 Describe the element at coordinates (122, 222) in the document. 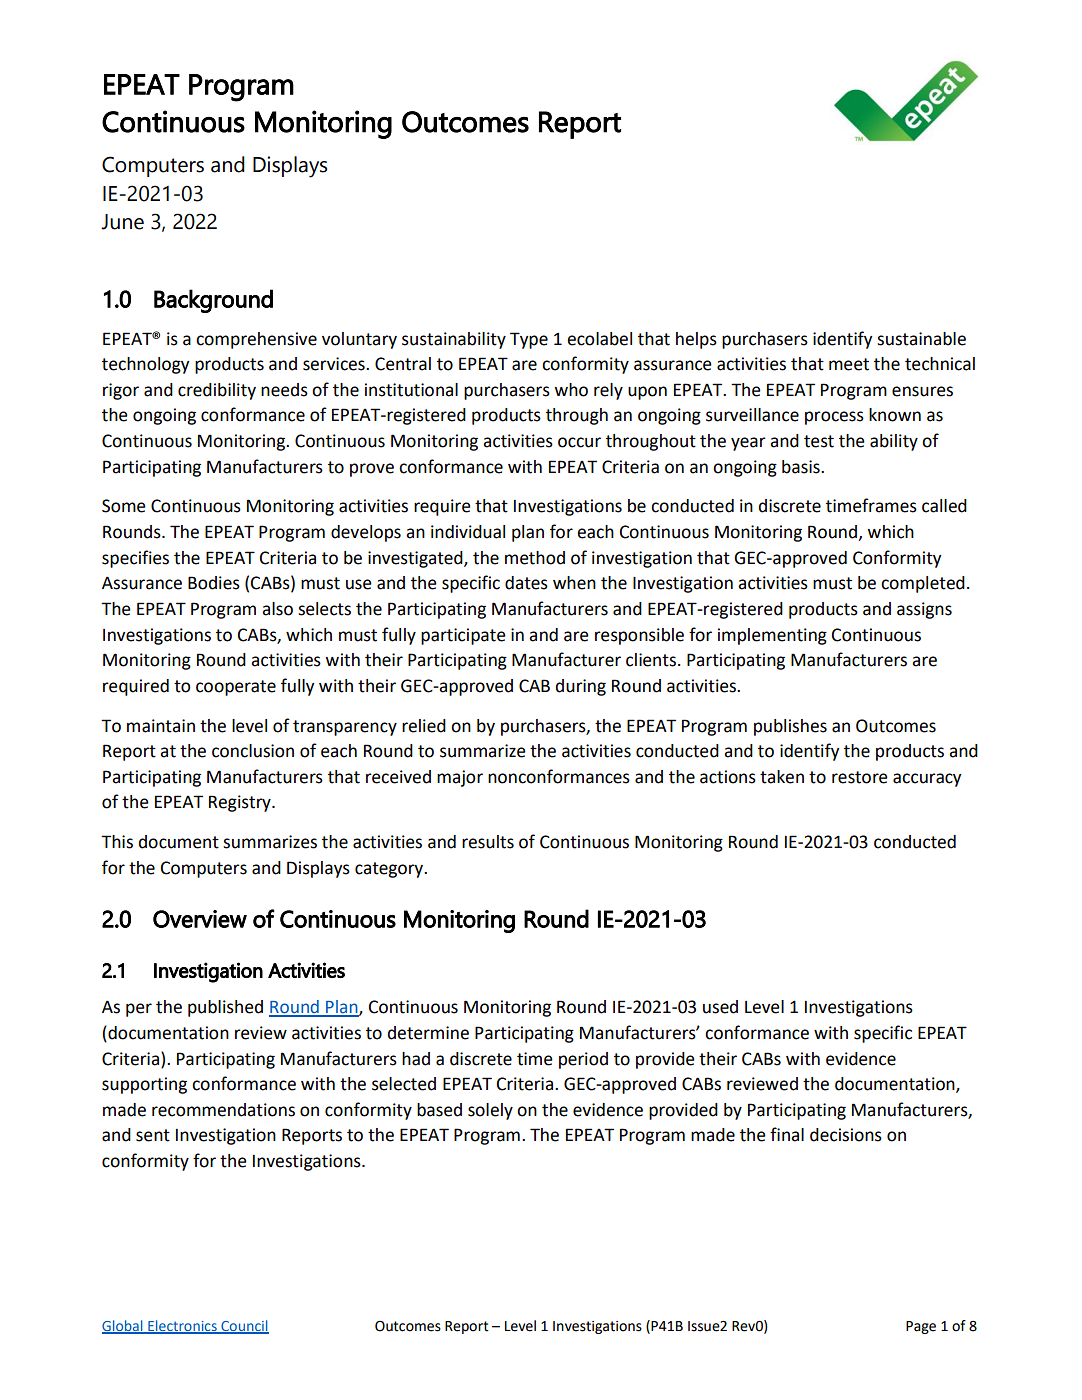

I see `June` at that location.
